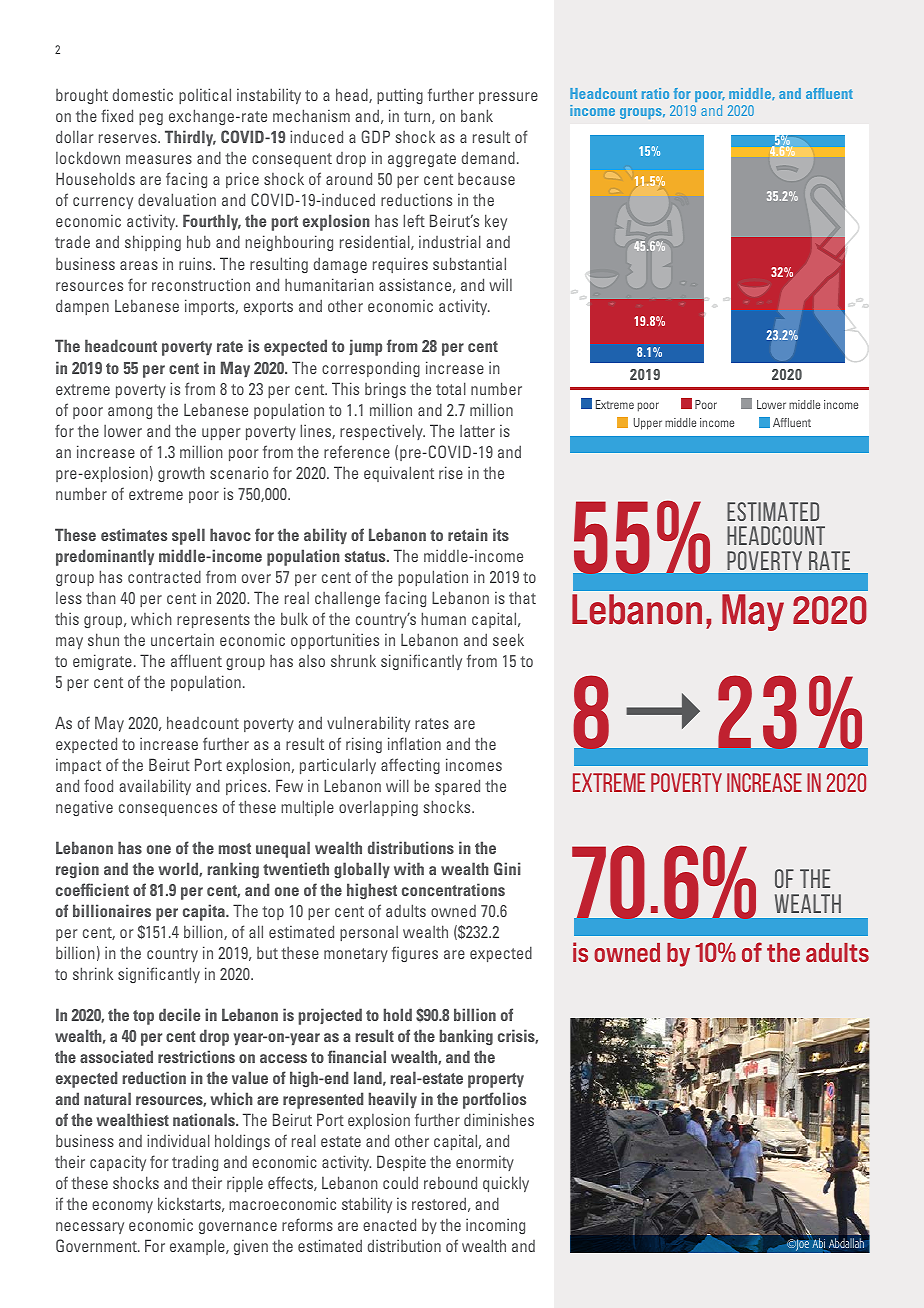  What do you see at coordinates (181, 474) in the screenshot?
I see `growth` at bounding box center [181, 474].
